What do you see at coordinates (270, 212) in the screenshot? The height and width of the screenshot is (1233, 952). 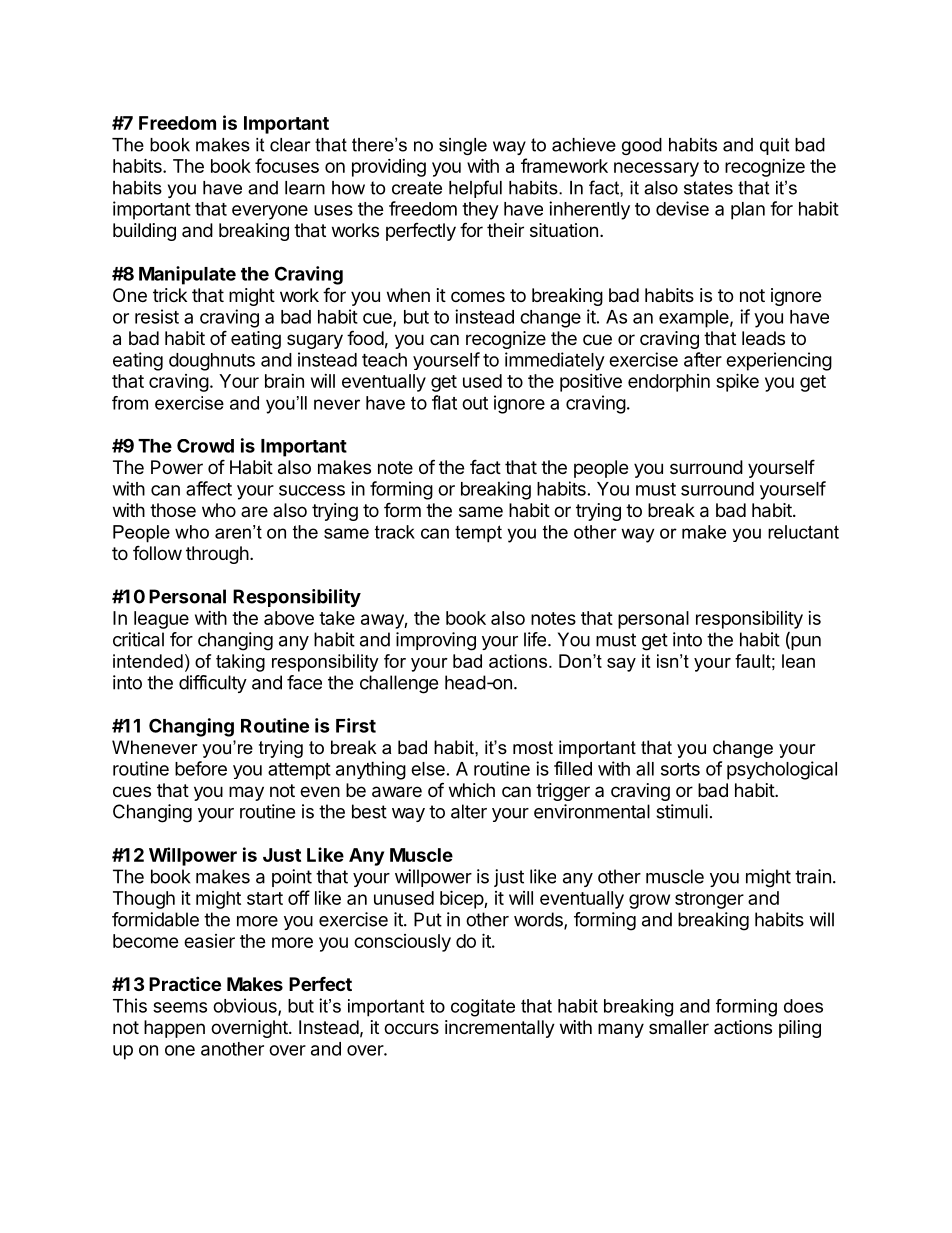 I see `everyone` at bounding box center [270, 212].
